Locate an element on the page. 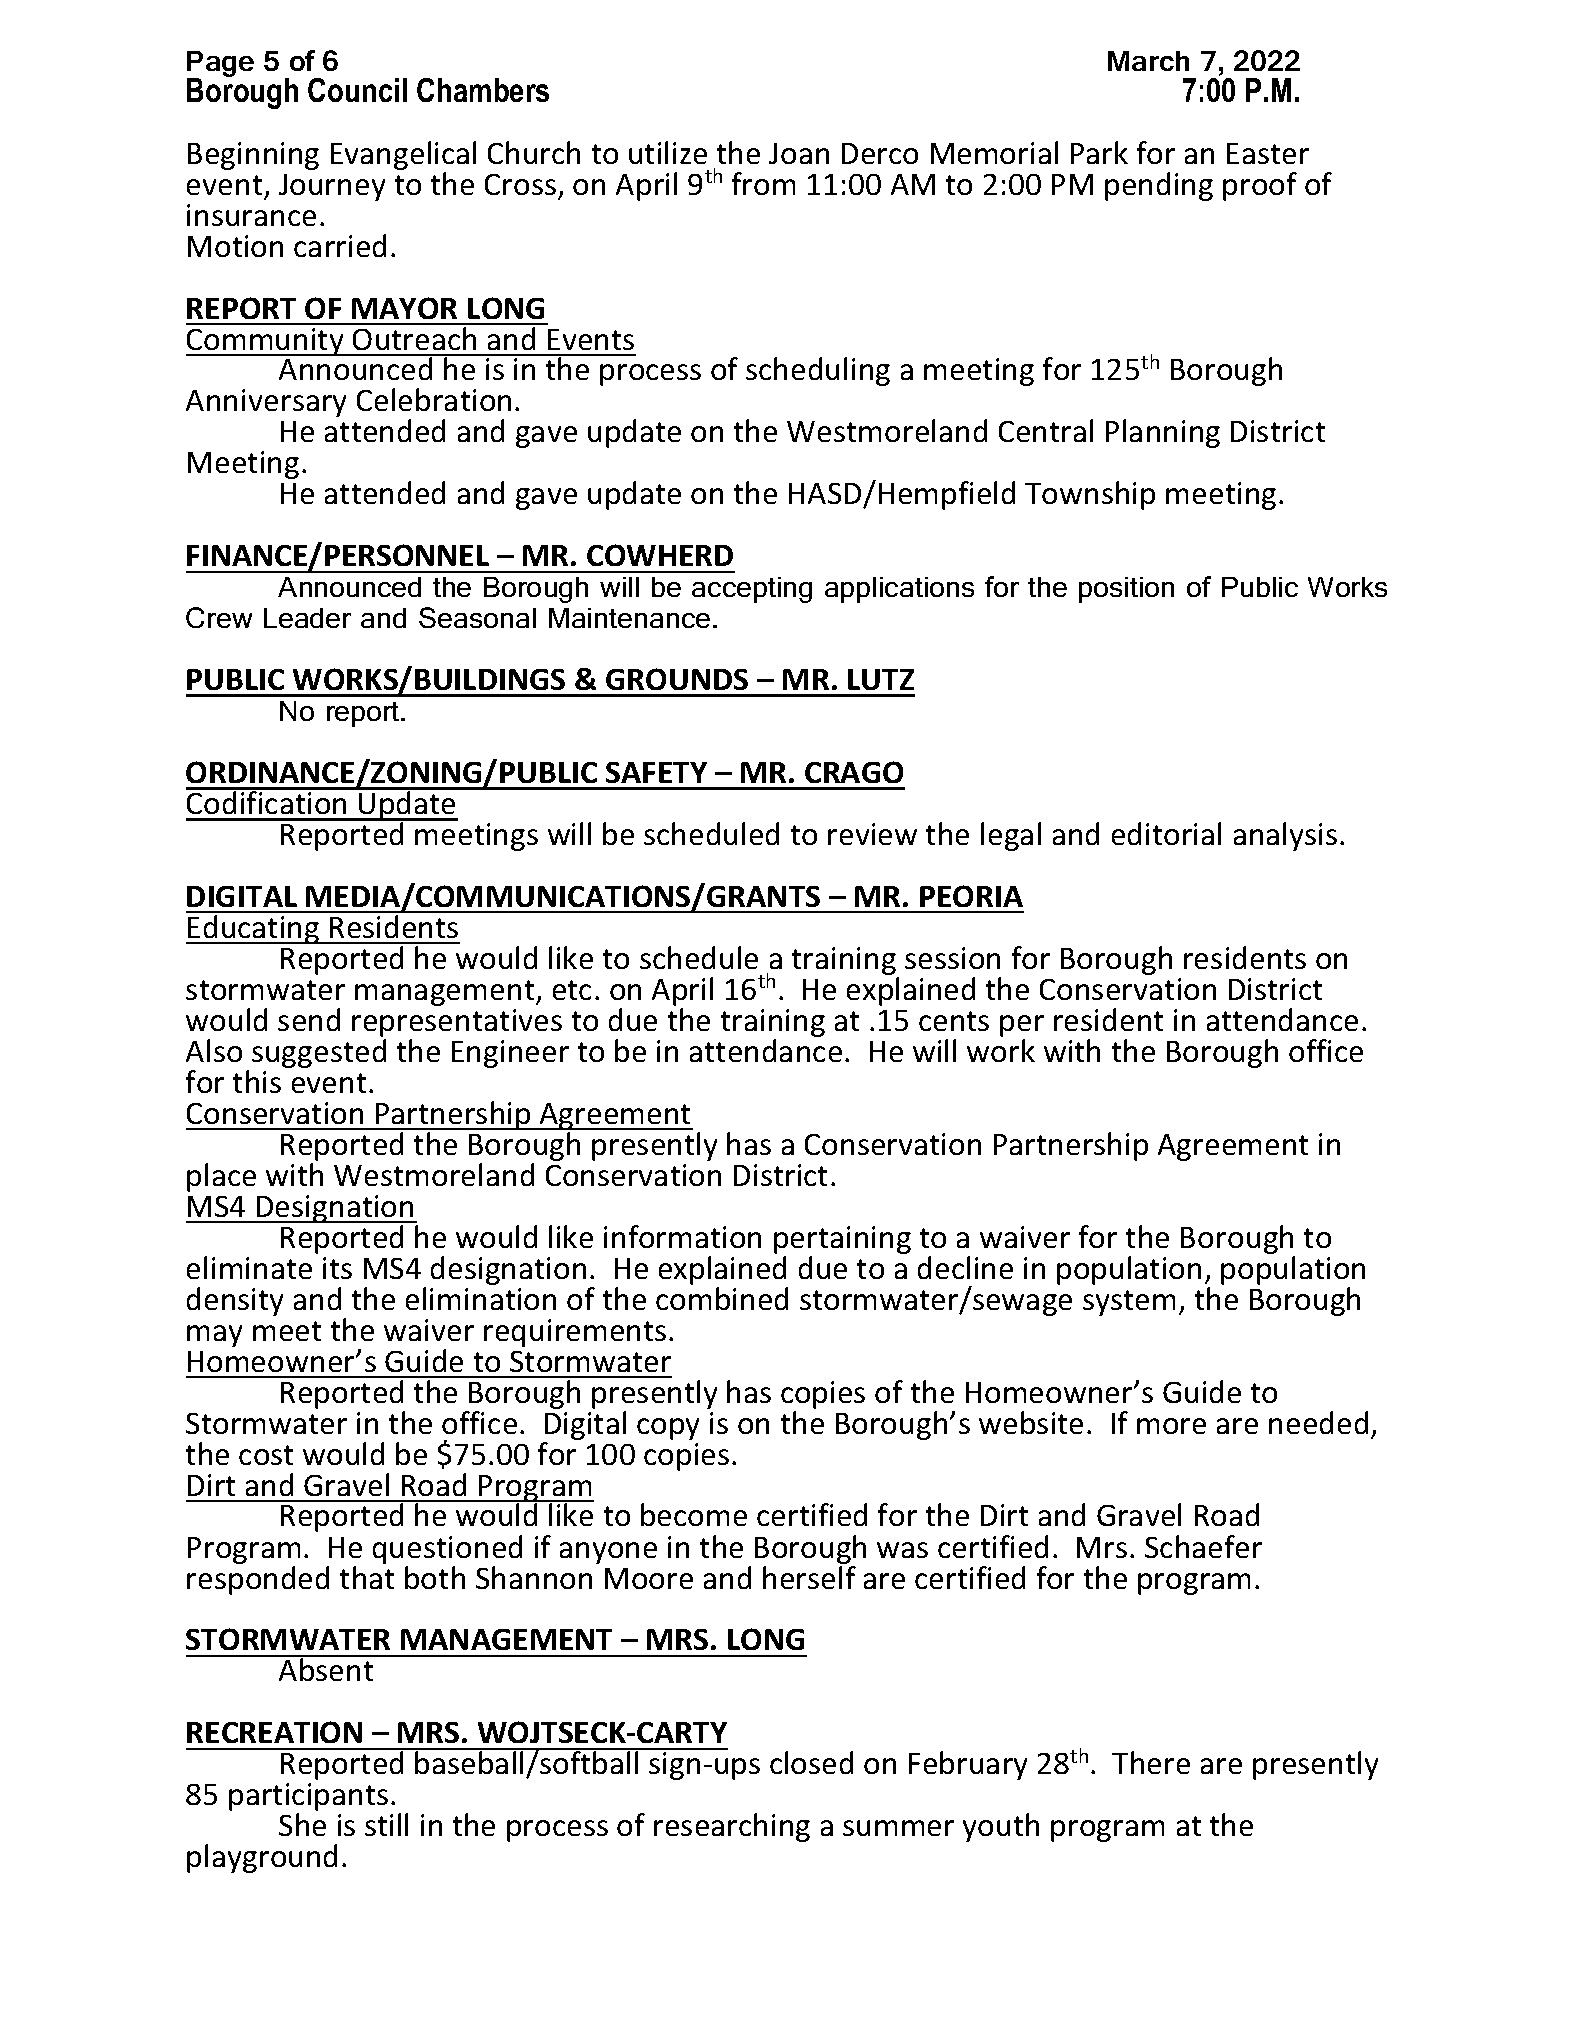 The image size is (1580, 2044). researching is located at coordinates (732, 1827).
